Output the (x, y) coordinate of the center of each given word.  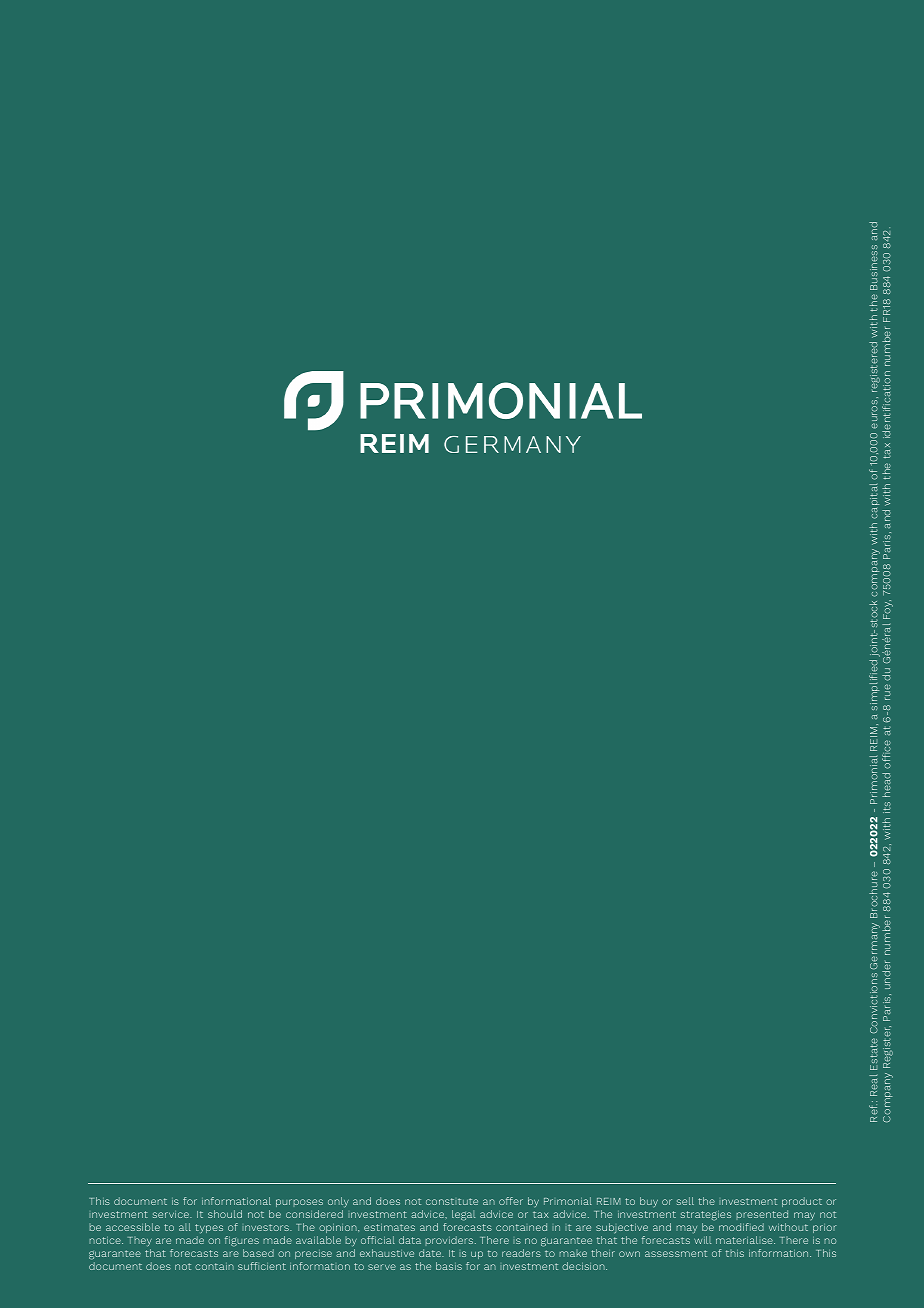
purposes (299, 1203)
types (209, 1229)
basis (449, 1266)
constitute (452, 1201)
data (410, 1240)
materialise (745, 1240)
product (802, 1202)
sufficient (262, 1266)
